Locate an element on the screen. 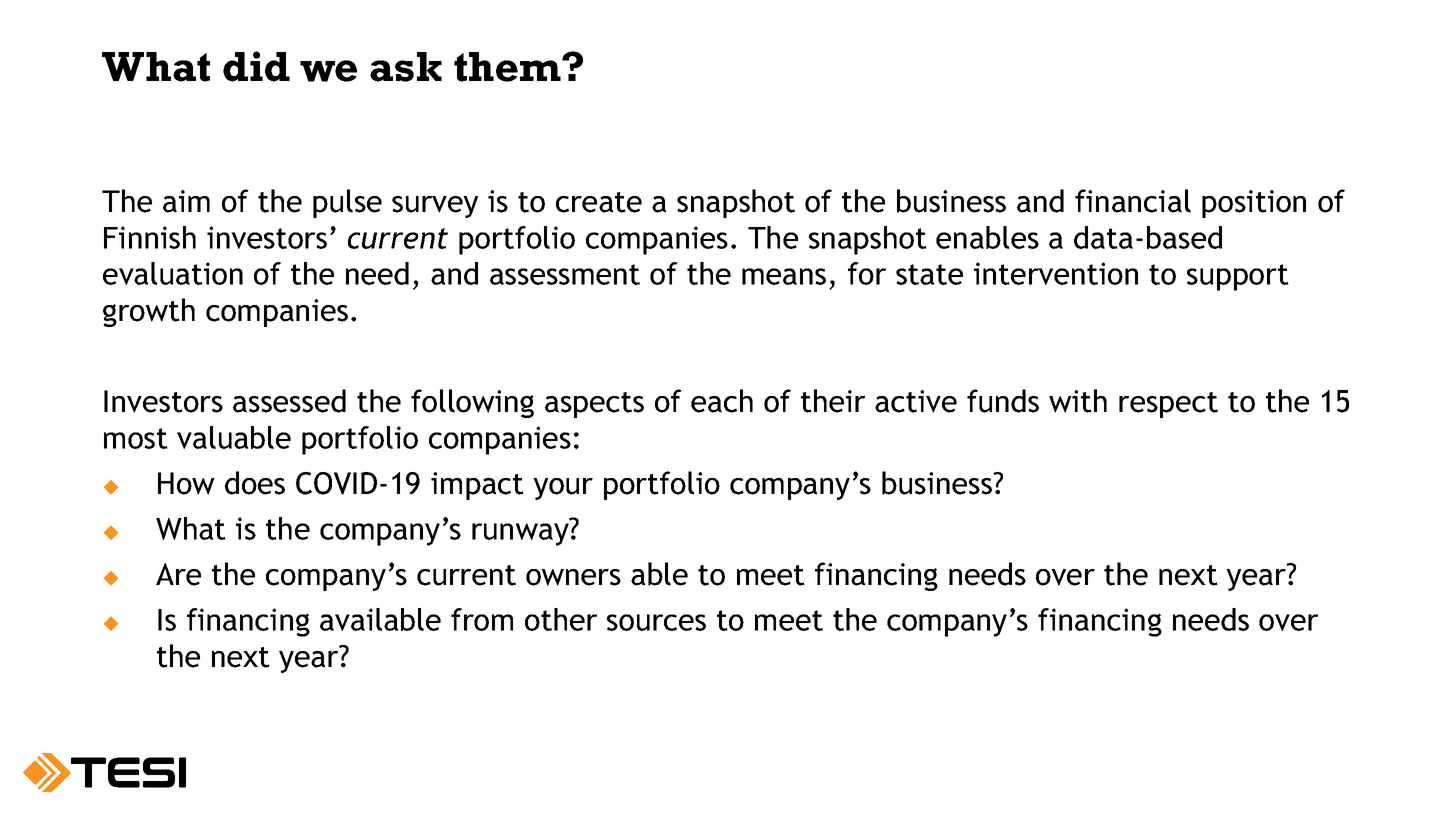 This screenshot has width=1456, height=819. financial is located at coordinates (1133, 201).
